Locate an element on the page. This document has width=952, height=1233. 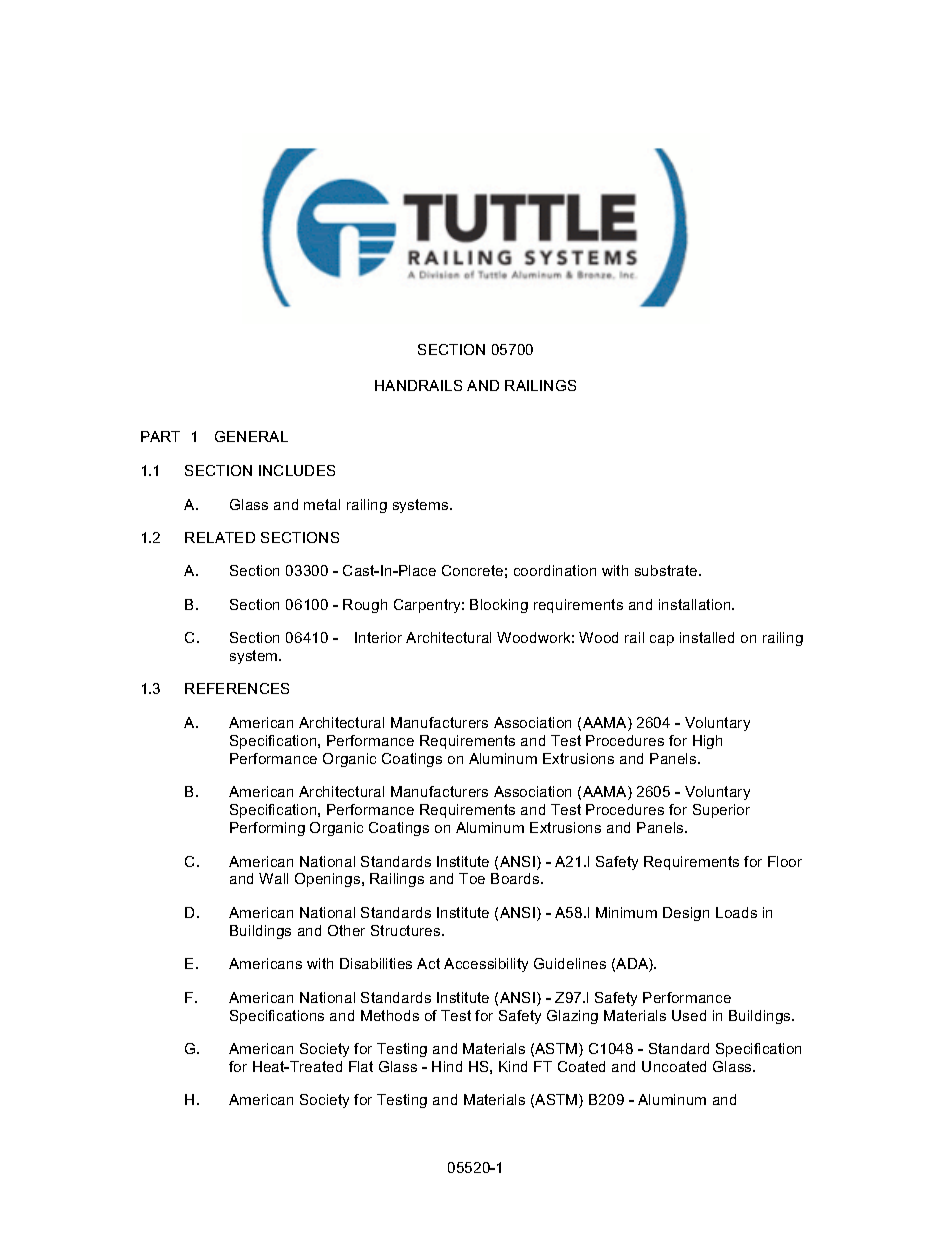
Performing is located at coordinates (267, 829).
